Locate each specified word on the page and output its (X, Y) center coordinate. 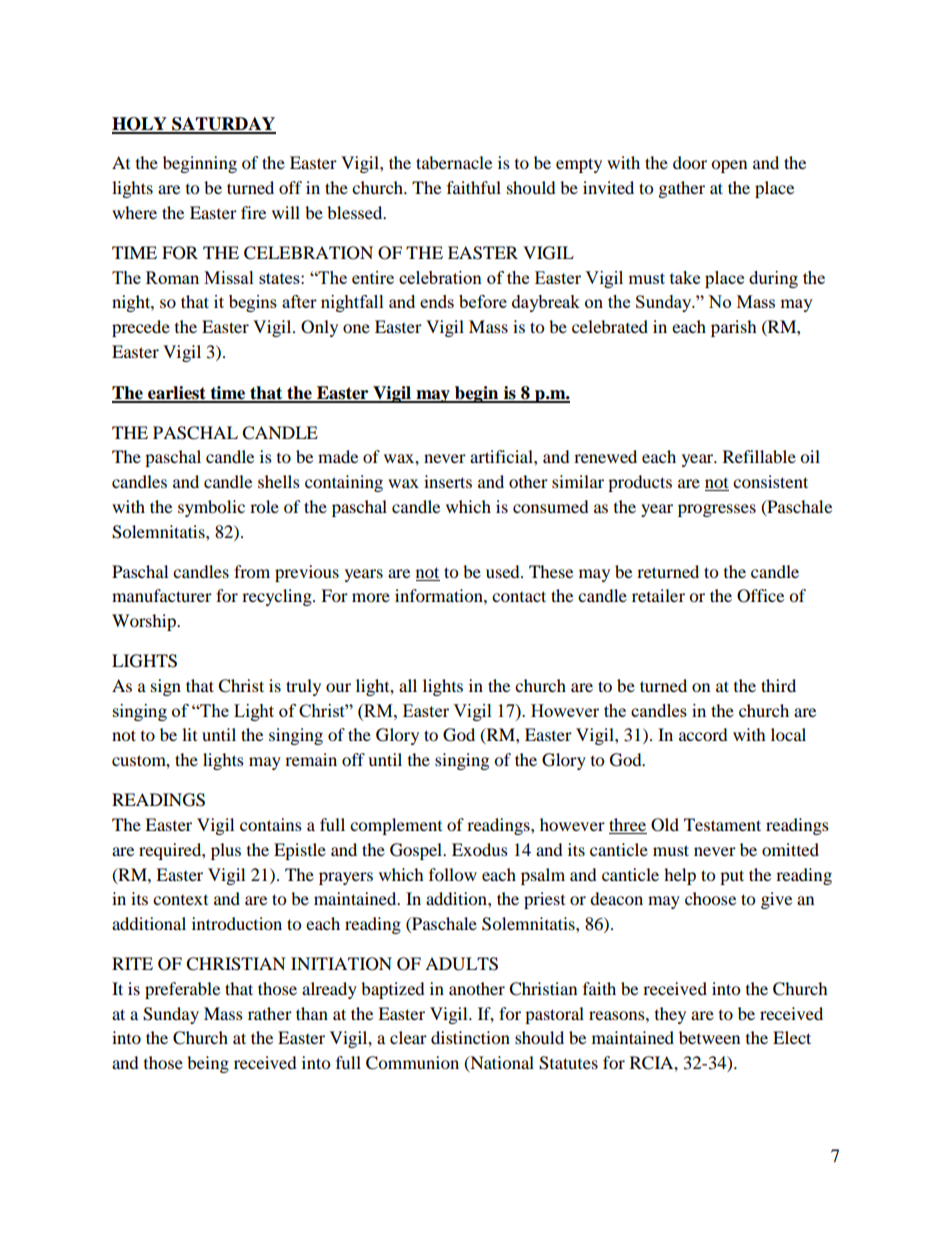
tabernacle (454, 162)
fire (253, 212)
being (208, 1064)
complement (396, 826)
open (729, 166)
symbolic (211, 508)
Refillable (759, 456)
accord (703, 734)
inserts (448, 481)
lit (189, 734)
